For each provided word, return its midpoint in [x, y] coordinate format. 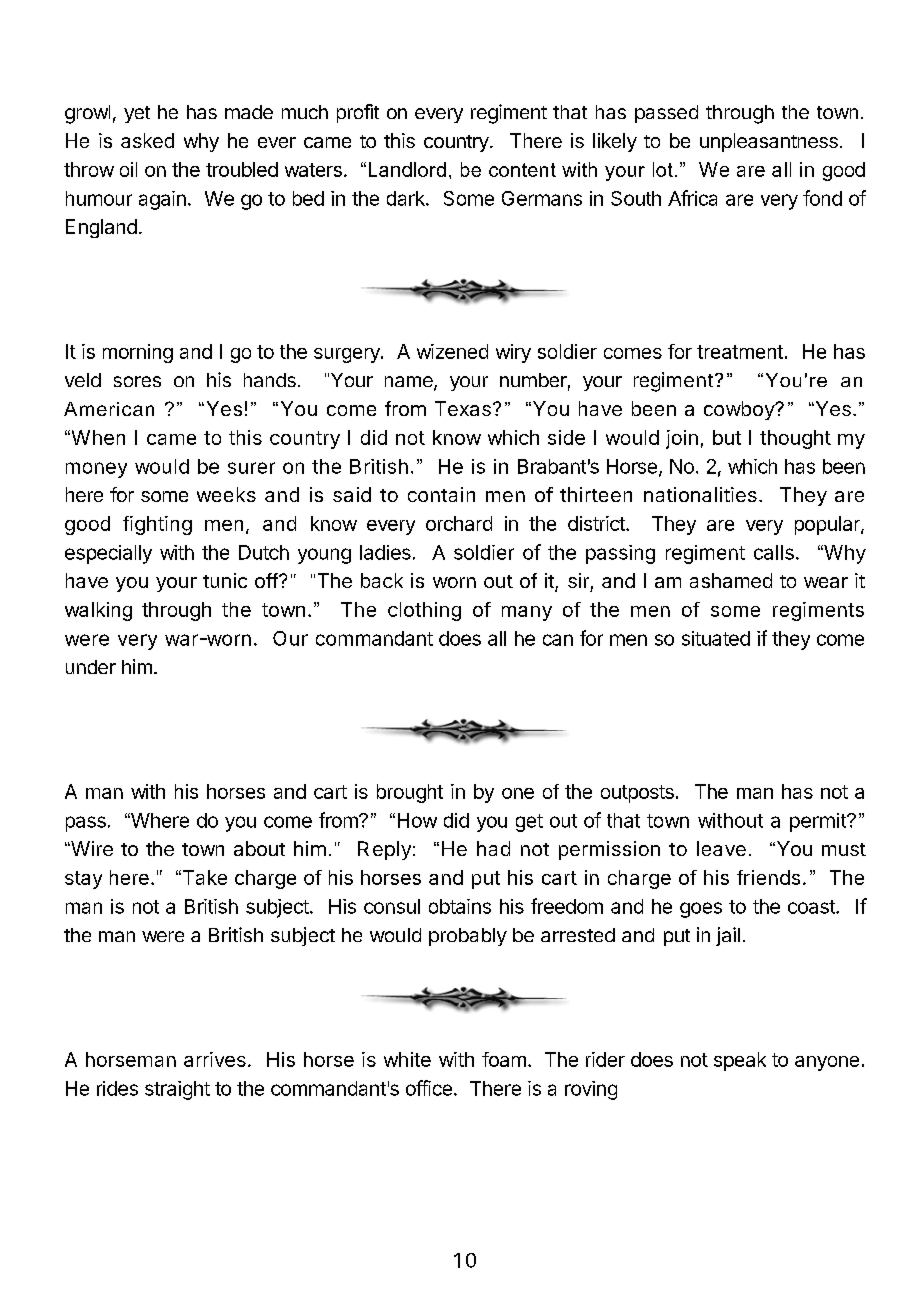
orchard [459, 523]
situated [716, 638]
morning [138, 353]
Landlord [407, 169]
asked [147, 140]
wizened [452, 351]
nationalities [700, 494]
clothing [424, 611]
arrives [215, 1059]
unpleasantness [769, 142]
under [91, 667]
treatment [740, 352]
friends [768, 877]
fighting [157, 525]
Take [203, 877]
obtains [460, 906]
